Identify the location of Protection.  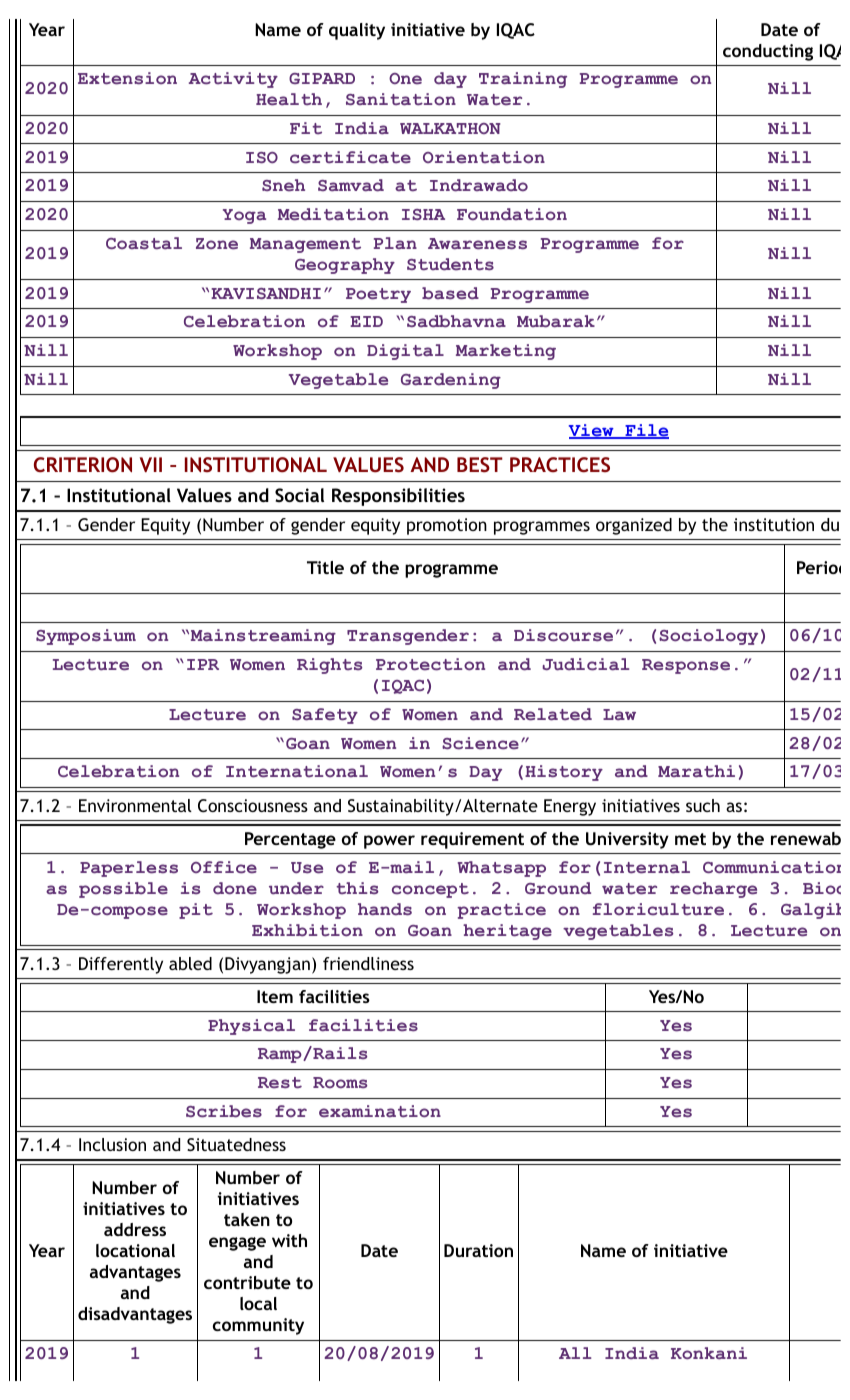
(430, 664).
